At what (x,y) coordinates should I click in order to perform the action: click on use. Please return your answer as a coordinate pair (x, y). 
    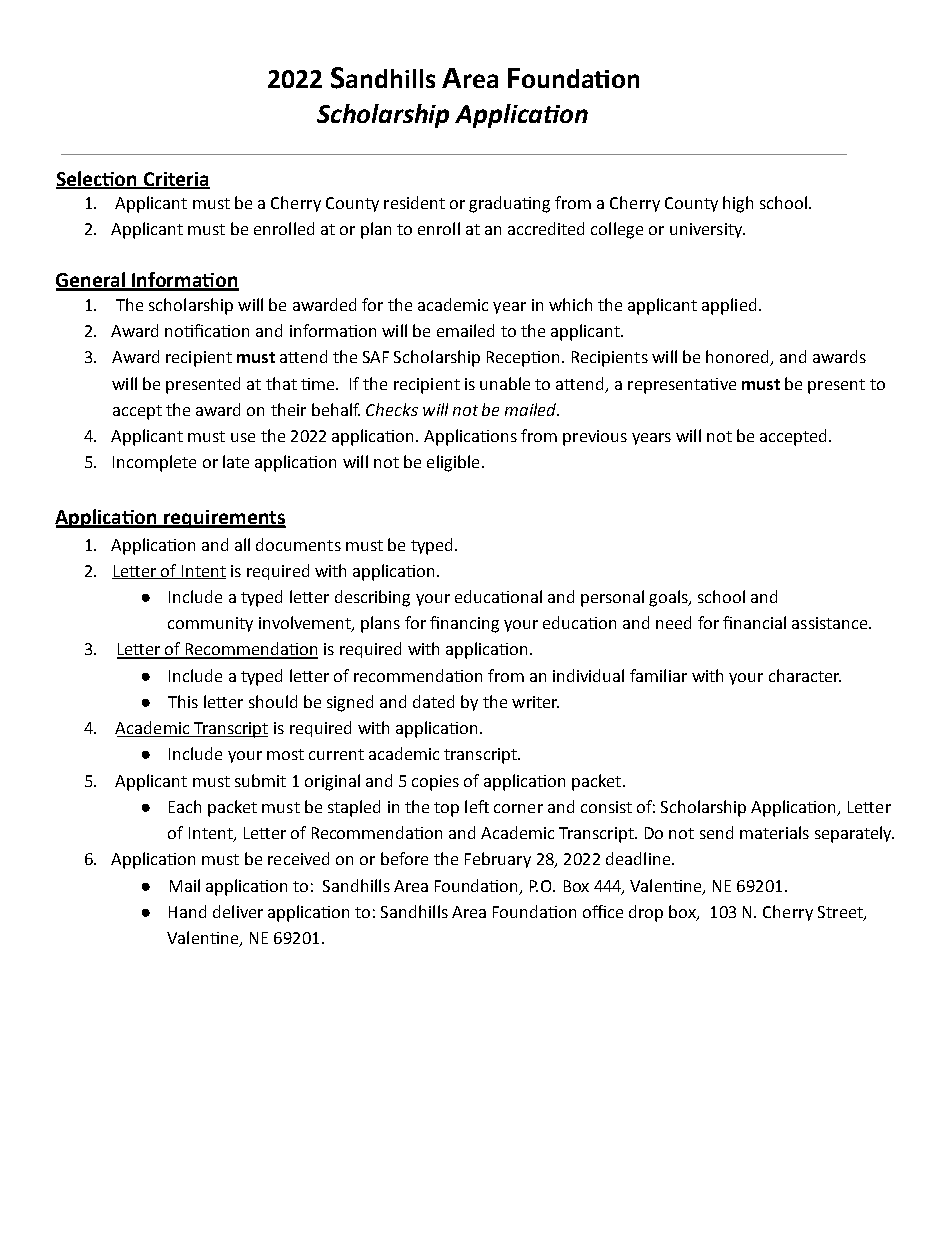
    Looking at the image, I should click on (243, 437).
